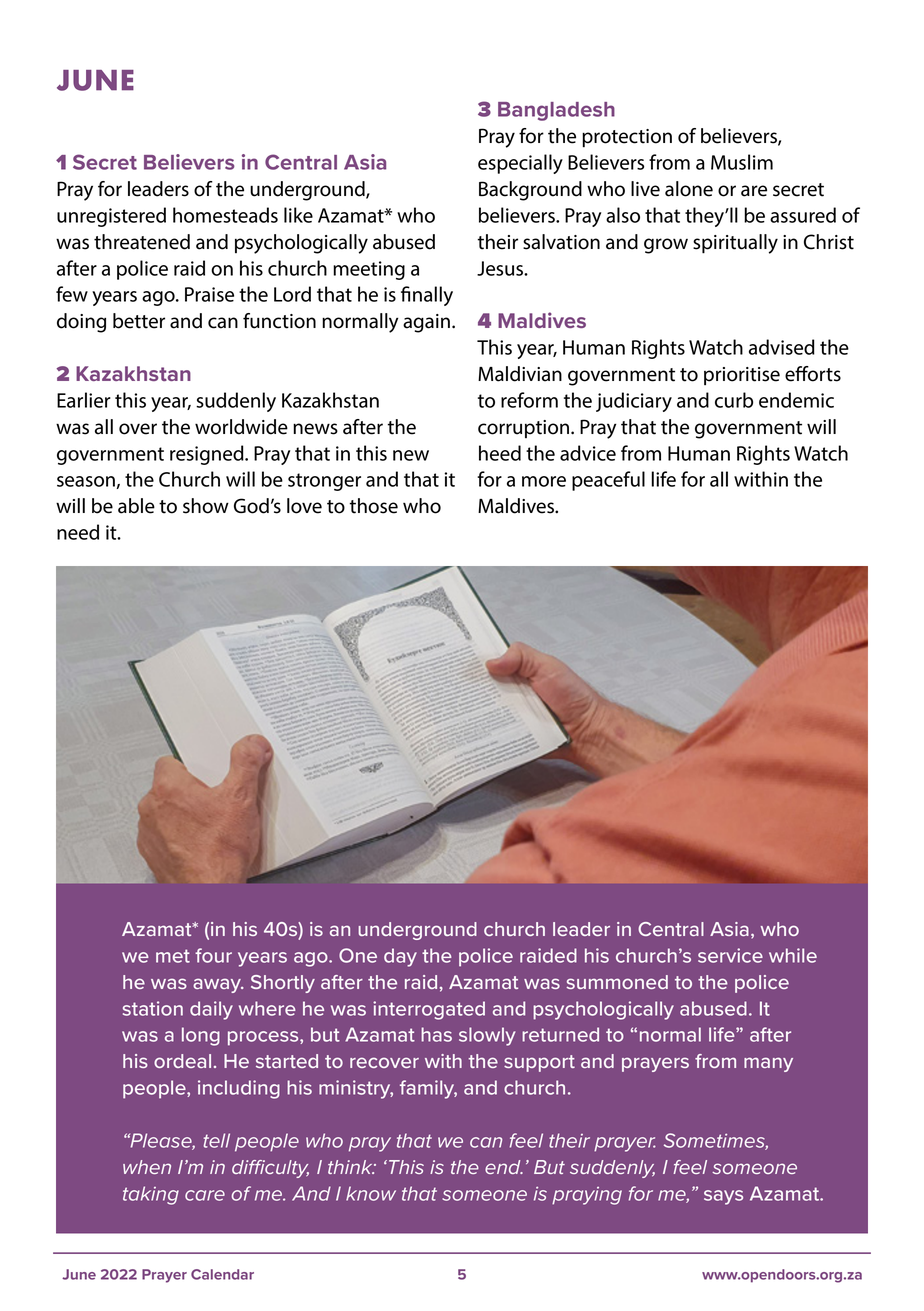 Image resolution: width=924 pixels, height=1311 pixels. Describe the element at coordinates (730, 955) in the document. I see `service` at that location.
